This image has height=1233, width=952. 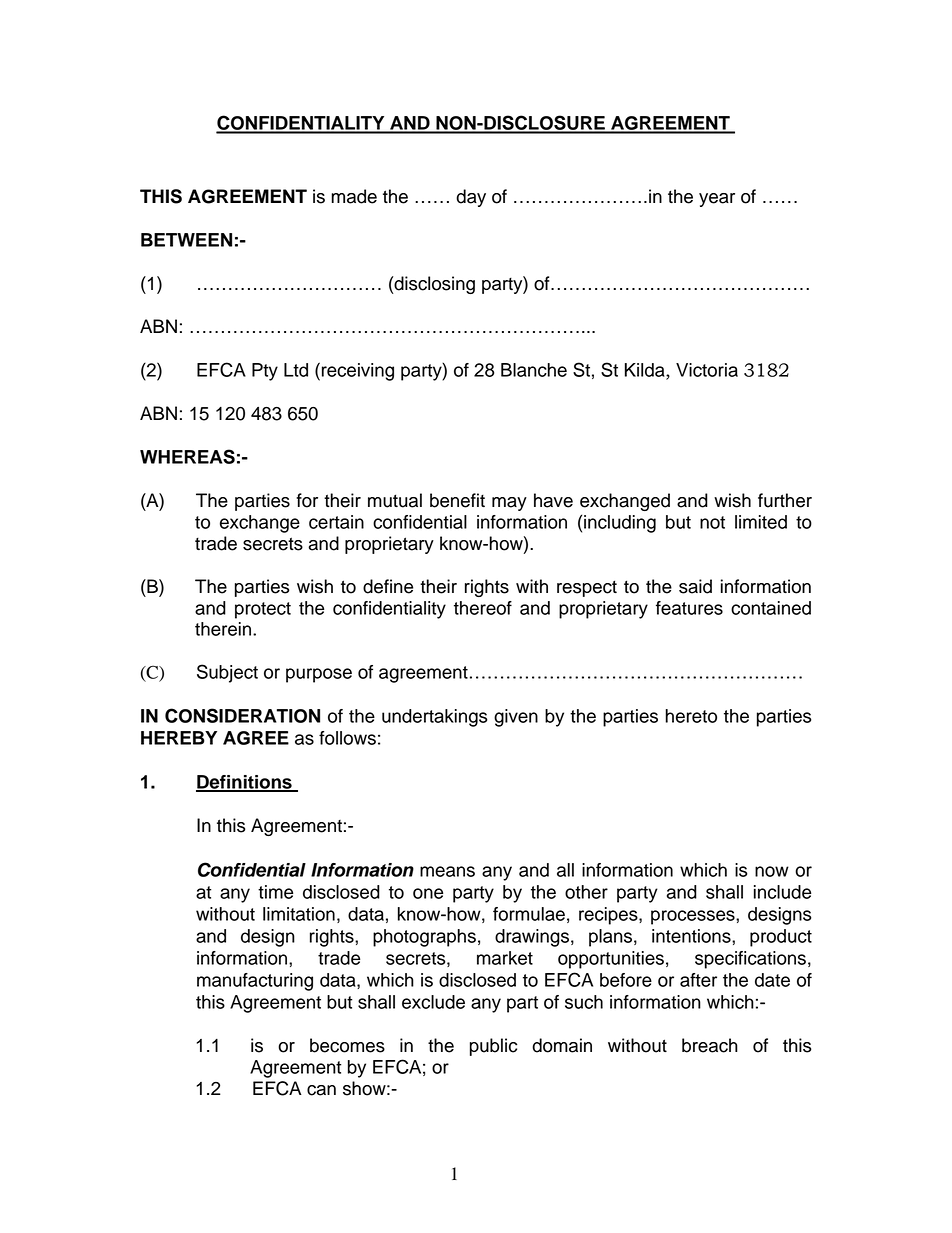 I want to click on year, so click(x=717, y=200).
